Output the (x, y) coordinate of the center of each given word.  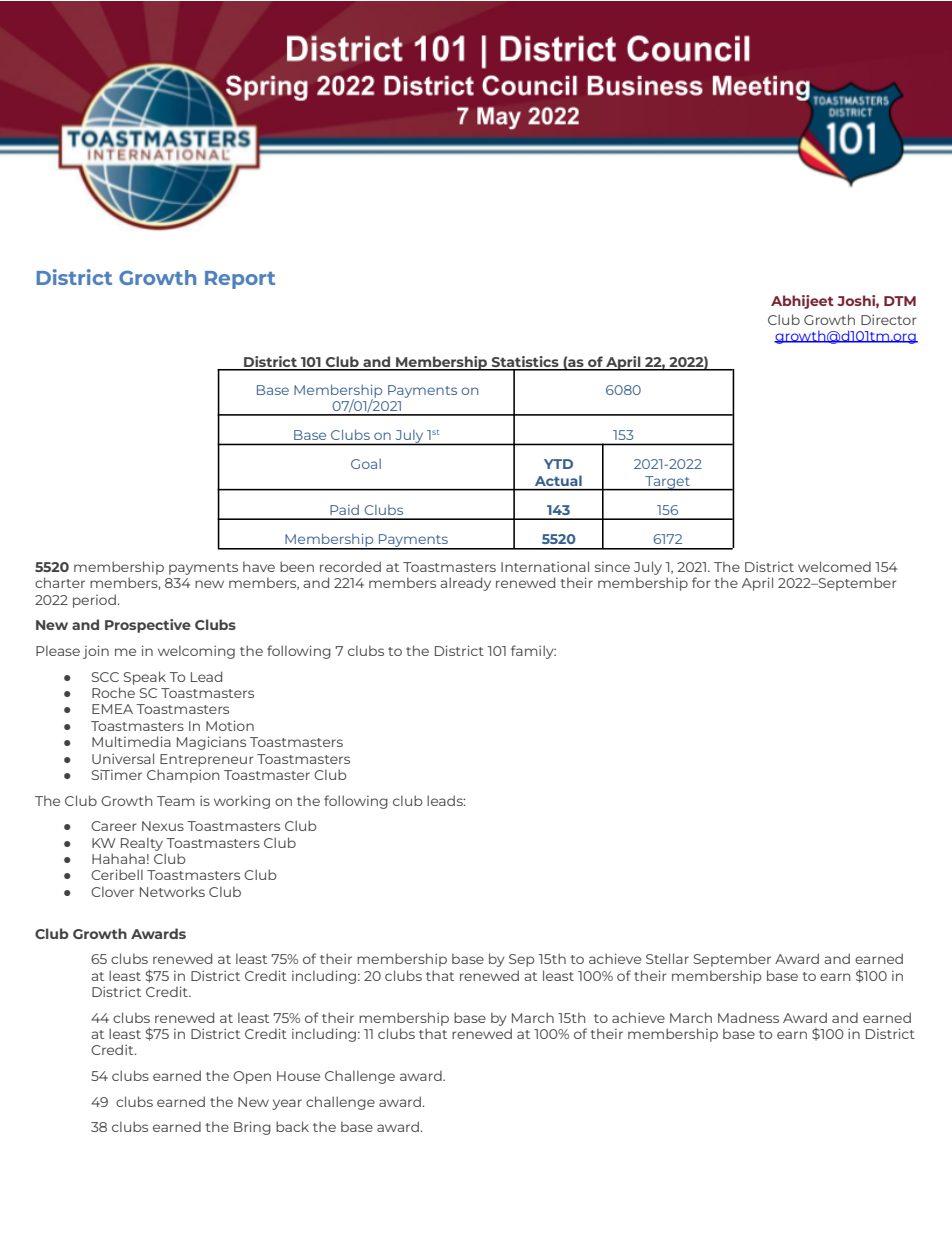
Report (240, 280)
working (242, 802)
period (95, 601)
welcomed (834, 566)
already (465, 584)
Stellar (667, 958)
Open (252, 1077)
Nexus (163, 826)
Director (889, 319)
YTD (558, 464)
